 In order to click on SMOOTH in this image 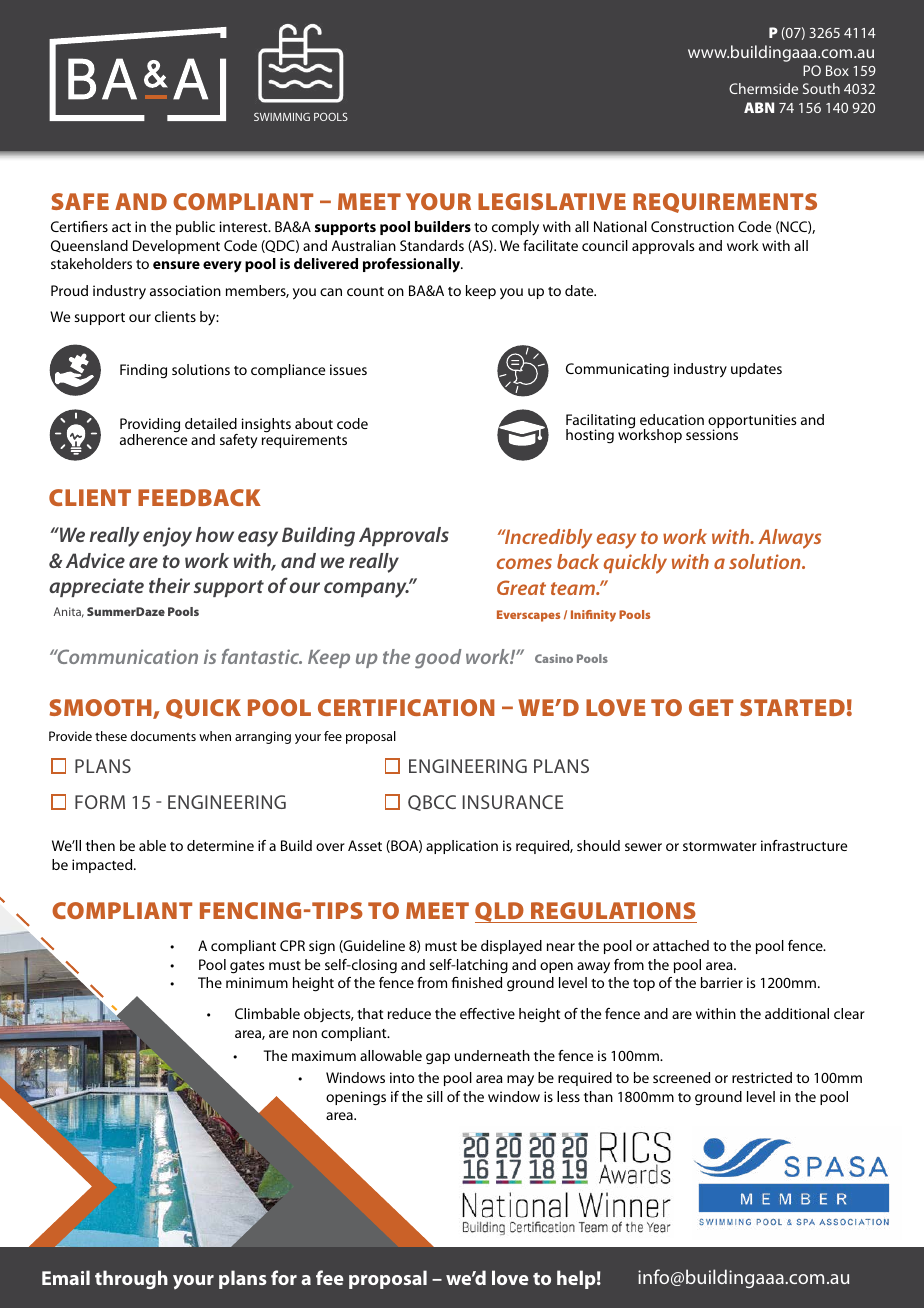, I will do `click(101, 709)`.
